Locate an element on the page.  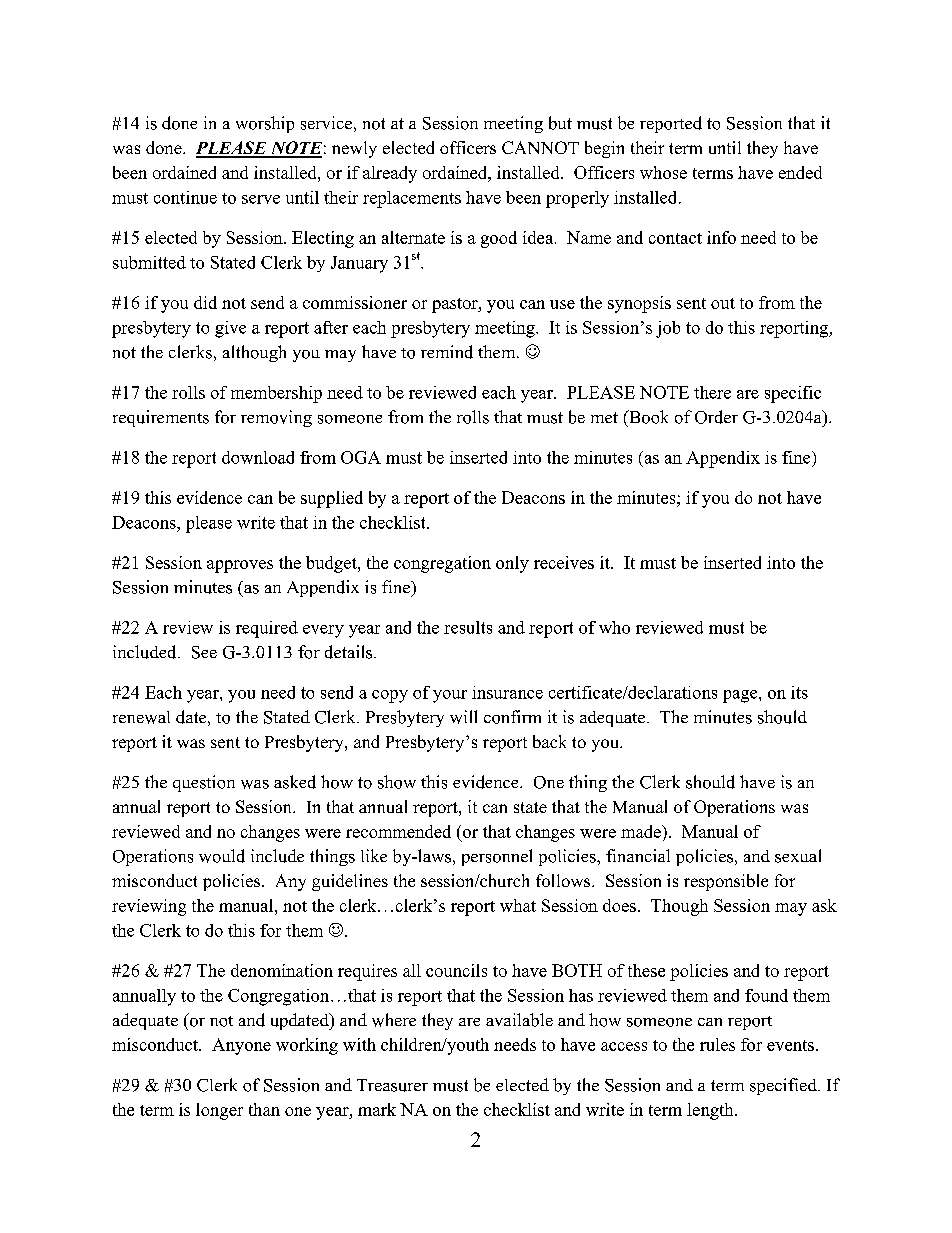
CANNOT is located at coordinates (540, 147).
